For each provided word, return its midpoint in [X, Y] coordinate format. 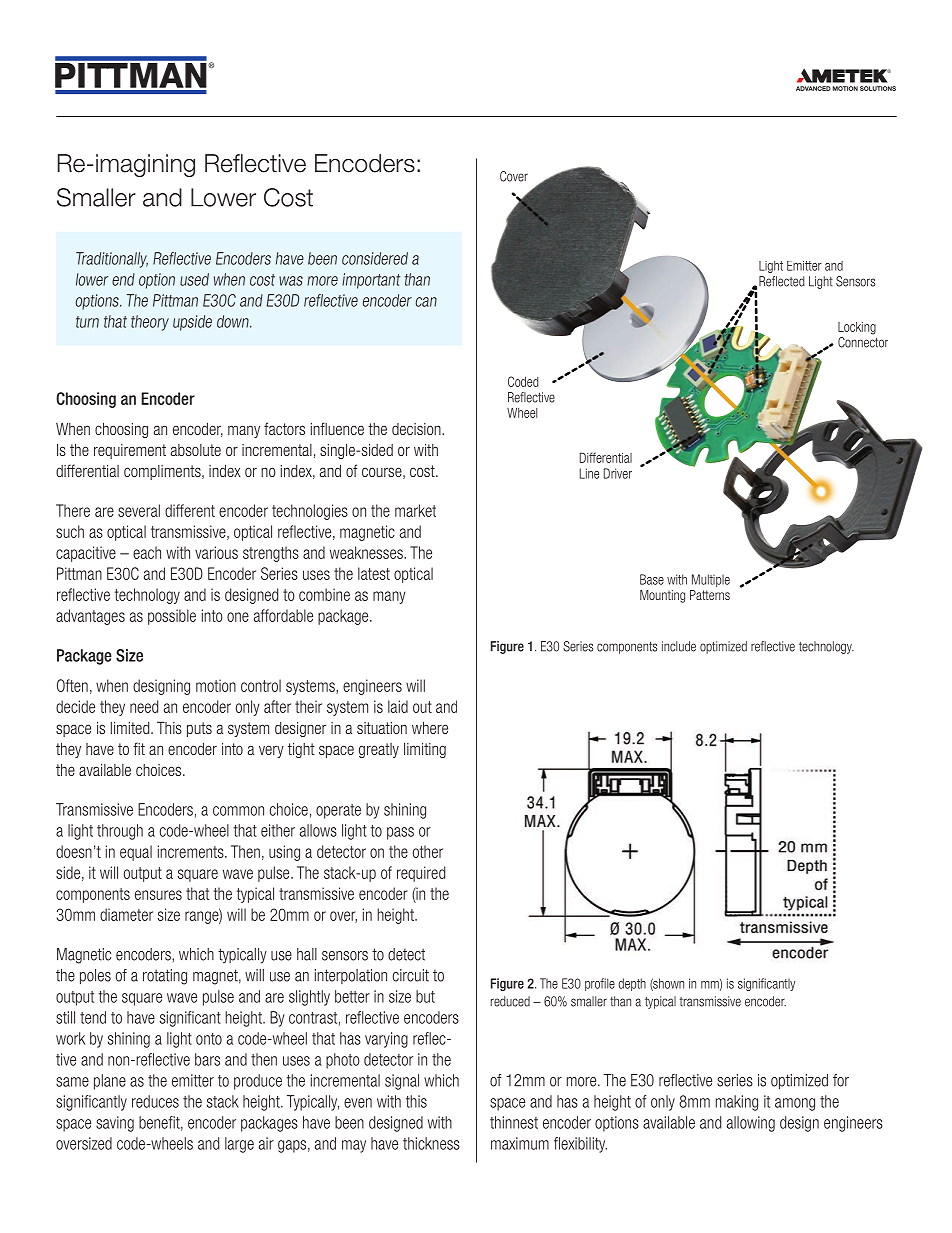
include [679, 646]
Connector [863, 342]
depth [632, 984]
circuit [411, 975]
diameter [126, 914]
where [430, 727]
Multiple [711, 580]
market [415, 510]
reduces [155, 1101]
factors [284, 428]
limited [131, 727]
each [147, 552]
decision [417, 429]
